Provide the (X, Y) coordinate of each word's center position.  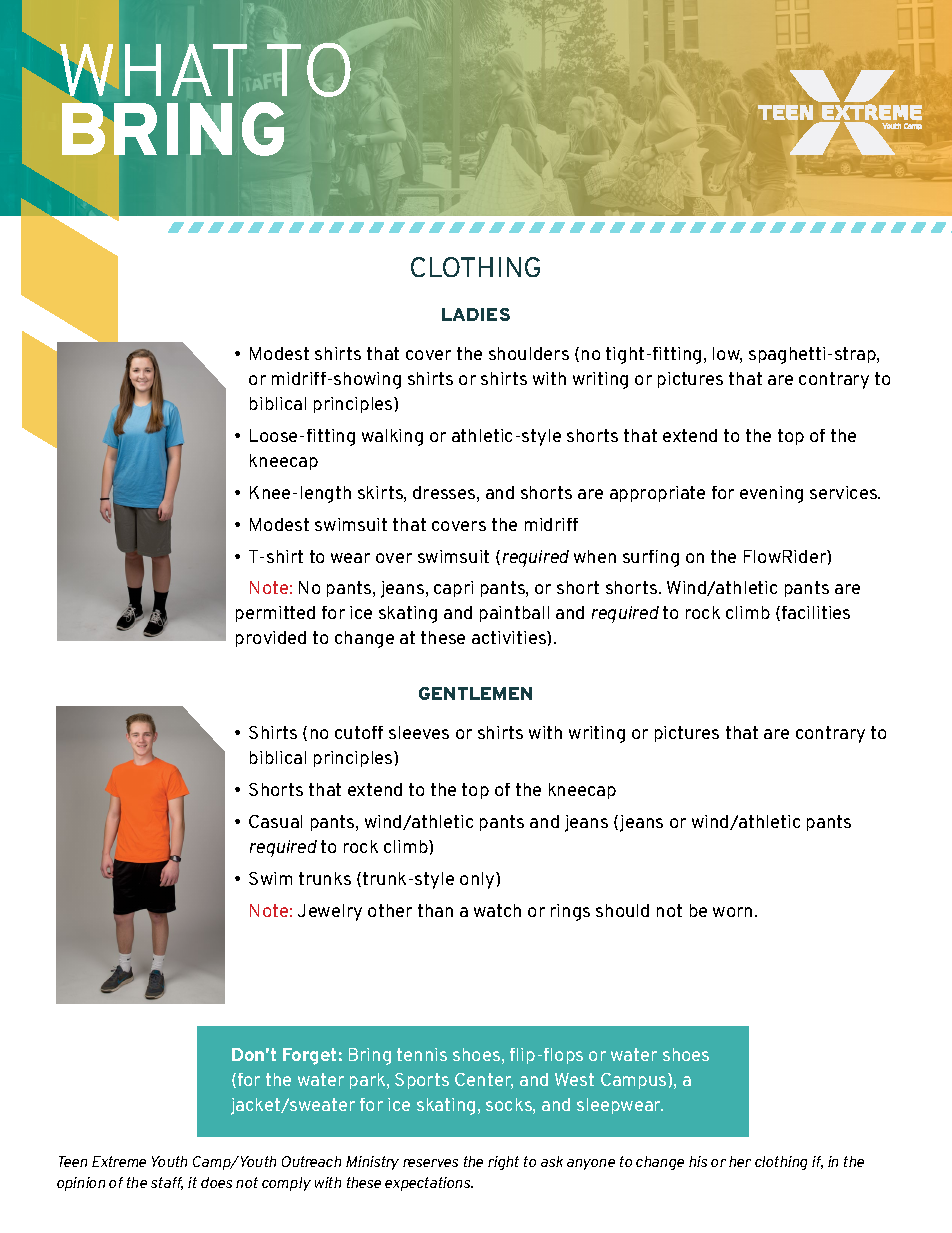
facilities (816, 612)
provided (271, 639)
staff (167, 1183)
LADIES (476, 314)
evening (771, 494)
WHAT (153, 70)
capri (453, 589)
